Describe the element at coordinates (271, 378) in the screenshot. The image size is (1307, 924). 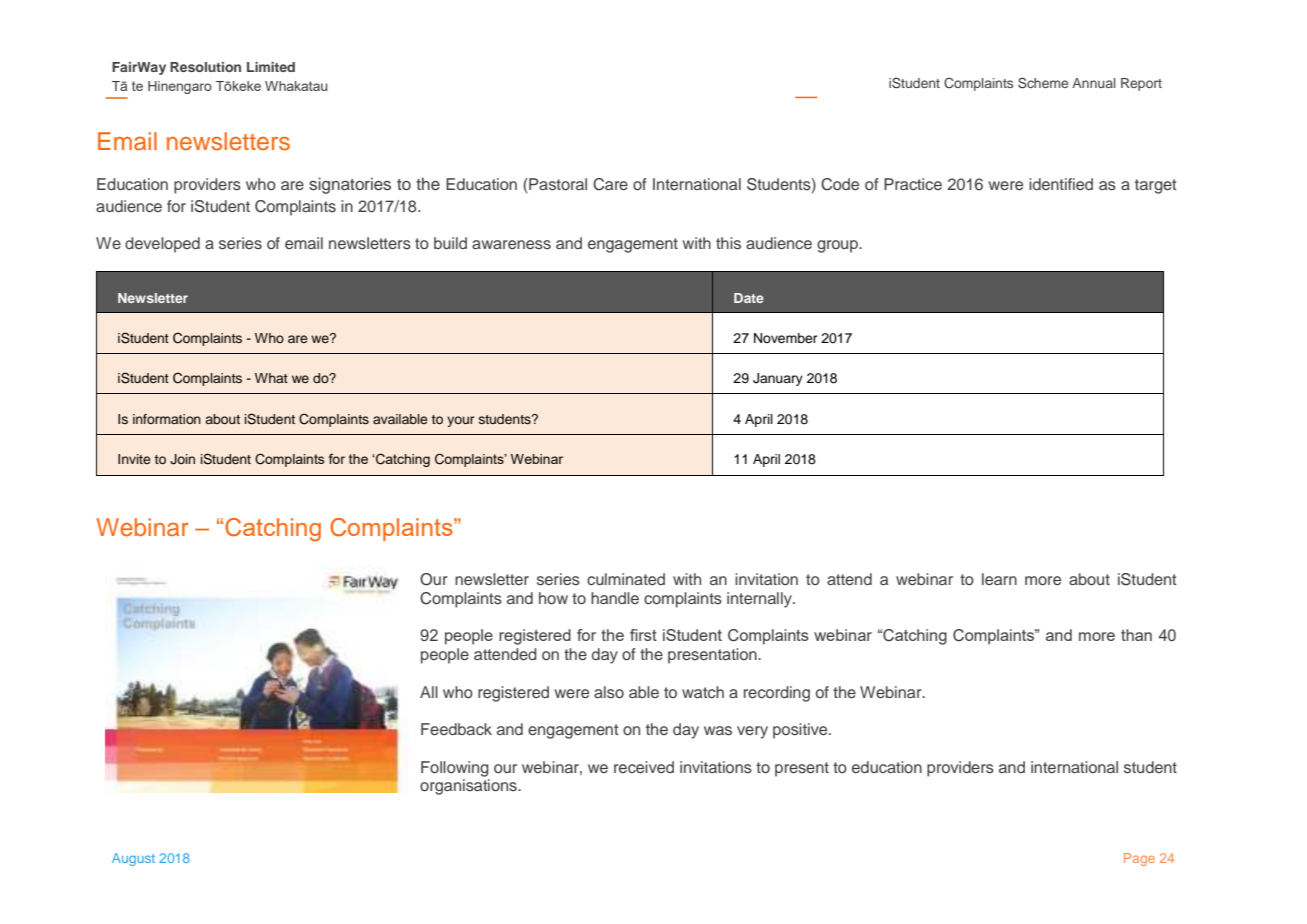
I see `What` at that location.
